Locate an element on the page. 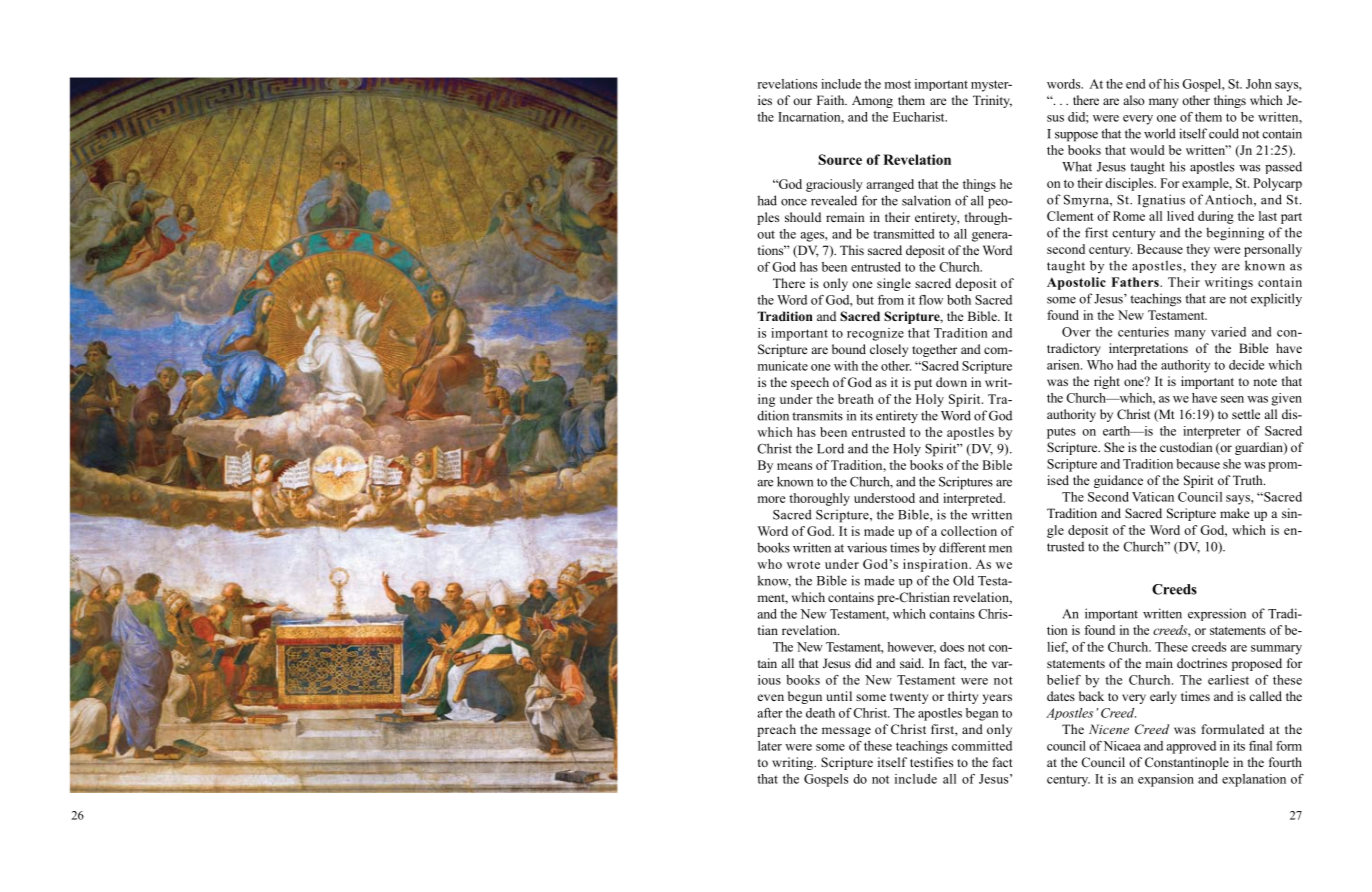 This page has width=1372, height=892. final is located at coordinates (1260, 746).
